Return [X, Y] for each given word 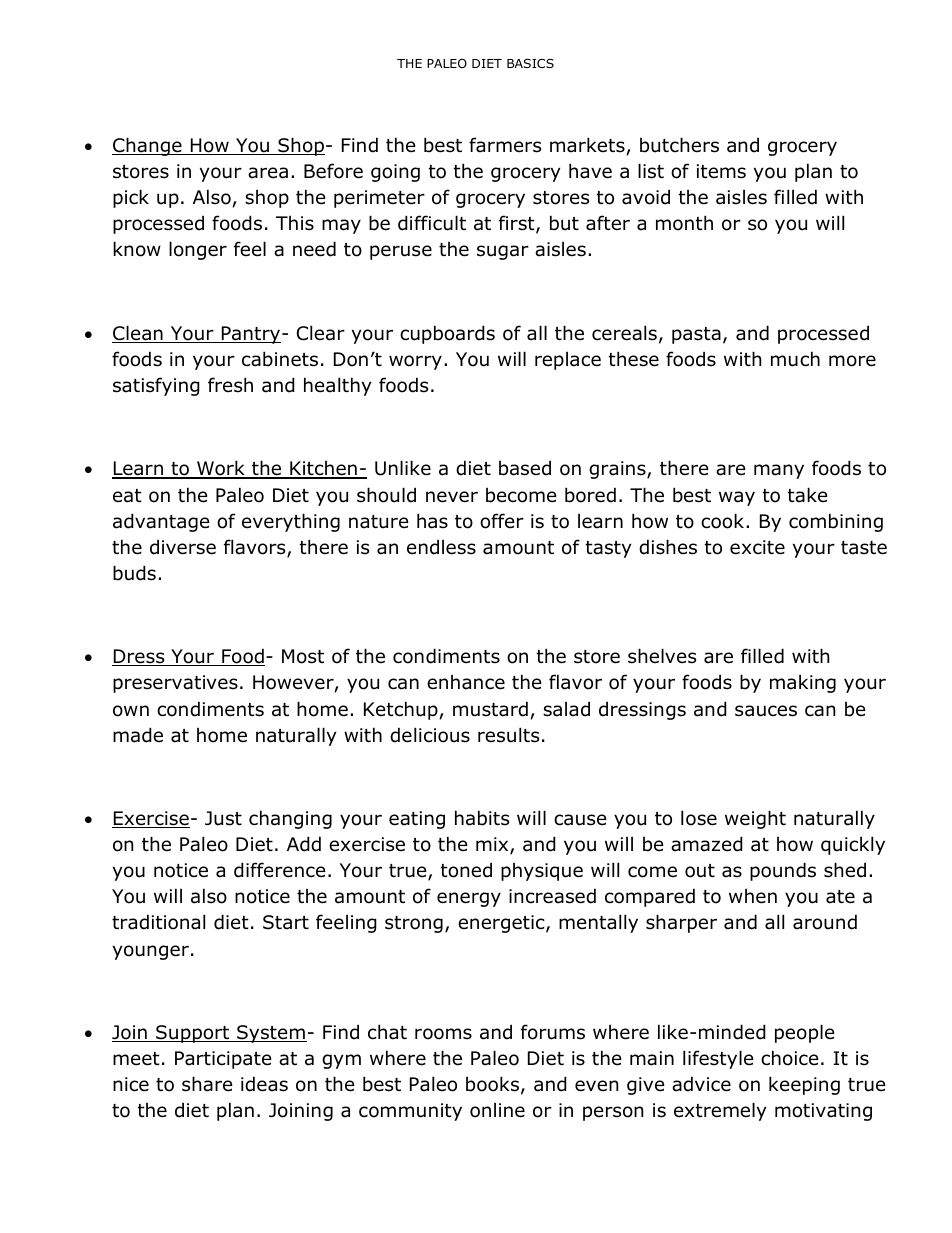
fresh [230, 385]
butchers [679, 145]
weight [755, 819]
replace [568, 361]
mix [493, 845]
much [795, 359]
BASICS [530, 63]
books [492, 1084]
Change [148, 146]
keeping [804, 1085]
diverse [183, 547]
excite [757, 547]
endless [441, 547]
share [207, 1084]
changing [290, 819]
